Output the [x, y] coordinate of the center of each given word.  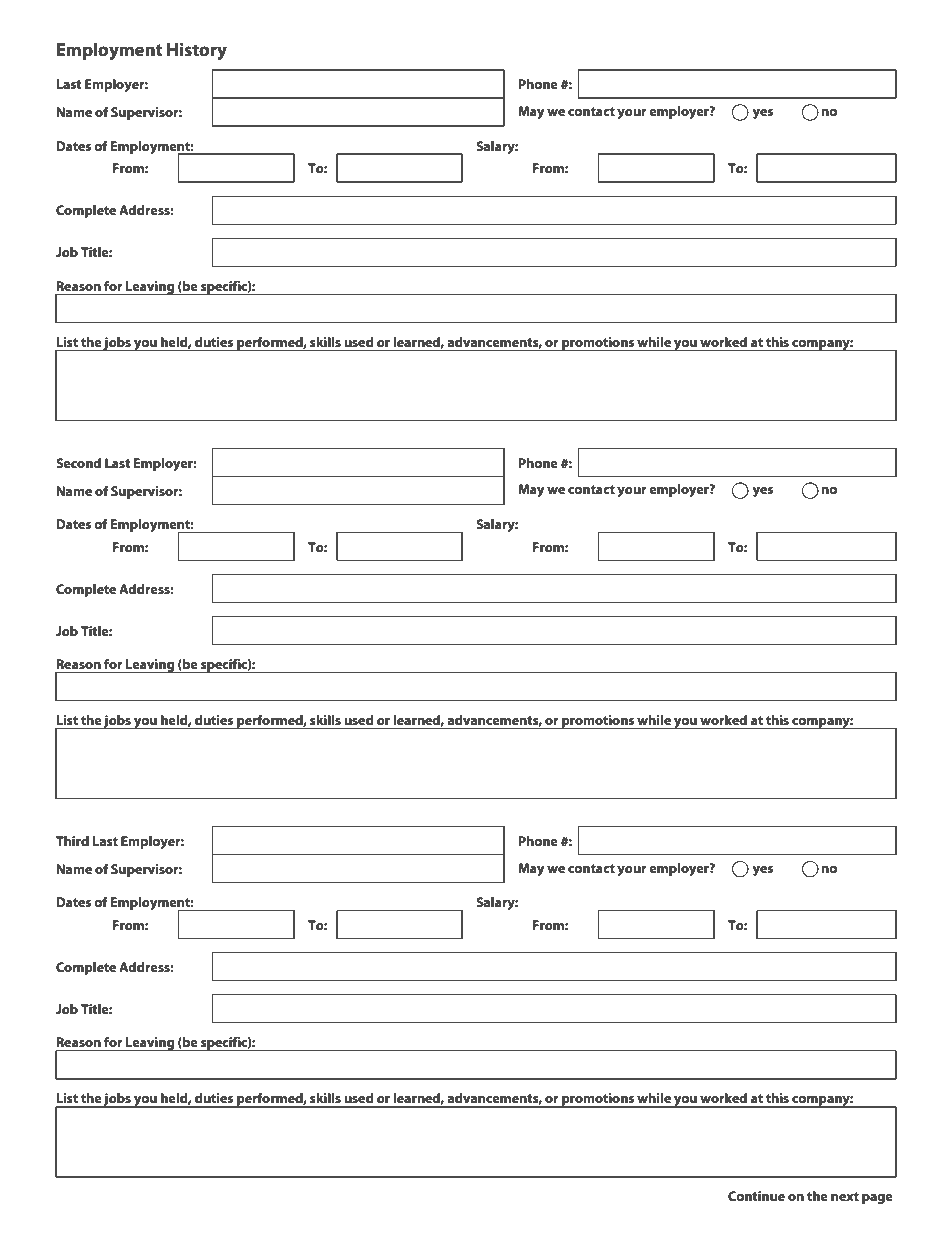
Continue [756, 1196]
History [197, 51]
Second [78, 463]
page [877, 1199]
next [845, 1196]
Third [72, 841]
